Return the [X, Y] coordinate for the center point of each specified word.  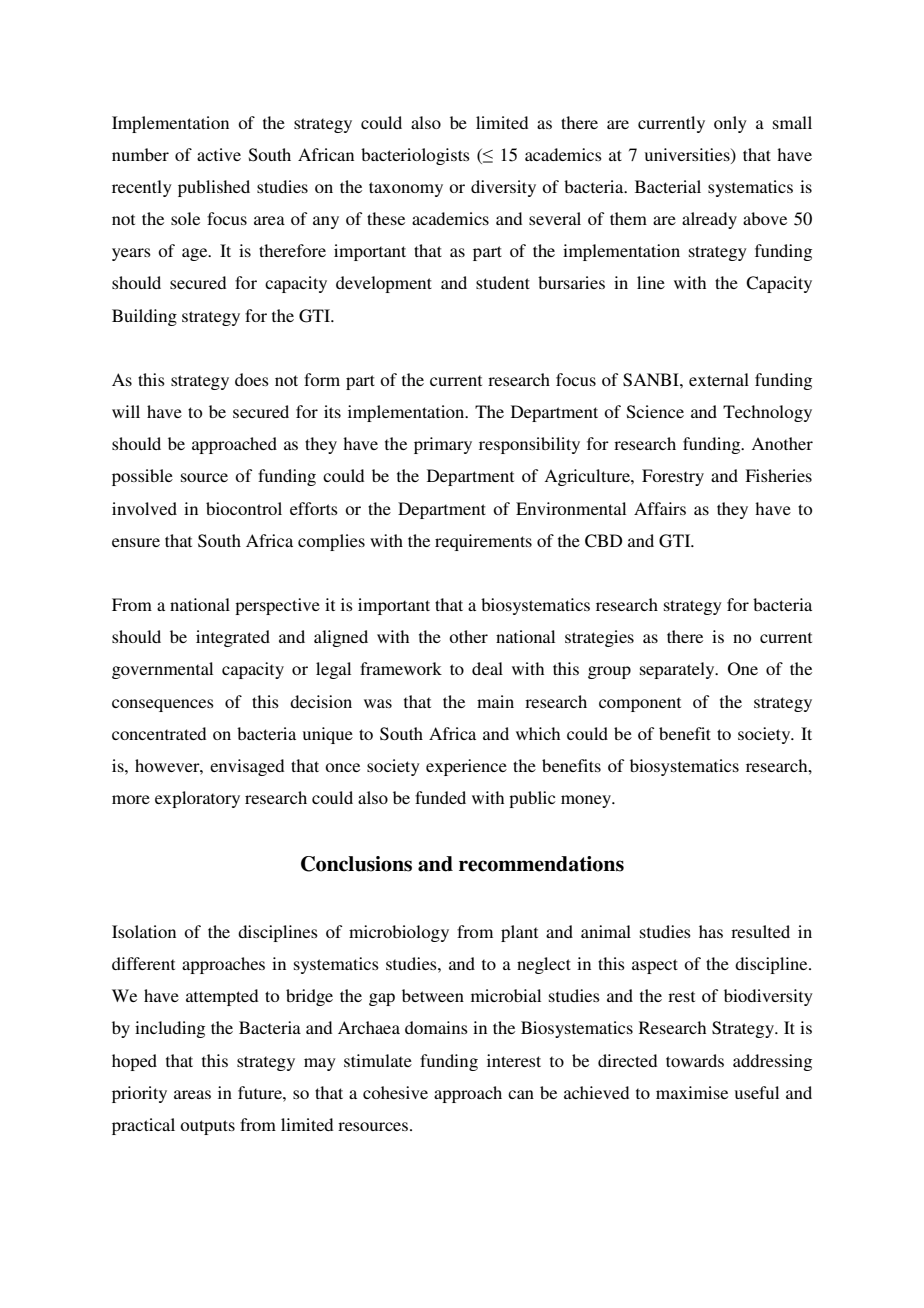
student [503, 282]
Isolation [144, 931]
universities [688, 156]
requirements [483, 542]
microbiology [399, 933]
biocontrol [244, 508]
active [219, 154]
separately [678, 670]
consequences [163, 705]
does [252, 379]
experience [466, 767]
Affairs [660, 508]
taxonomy [406, 189]
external [719, 379]
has [711, 931]
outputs [207, 1127]
